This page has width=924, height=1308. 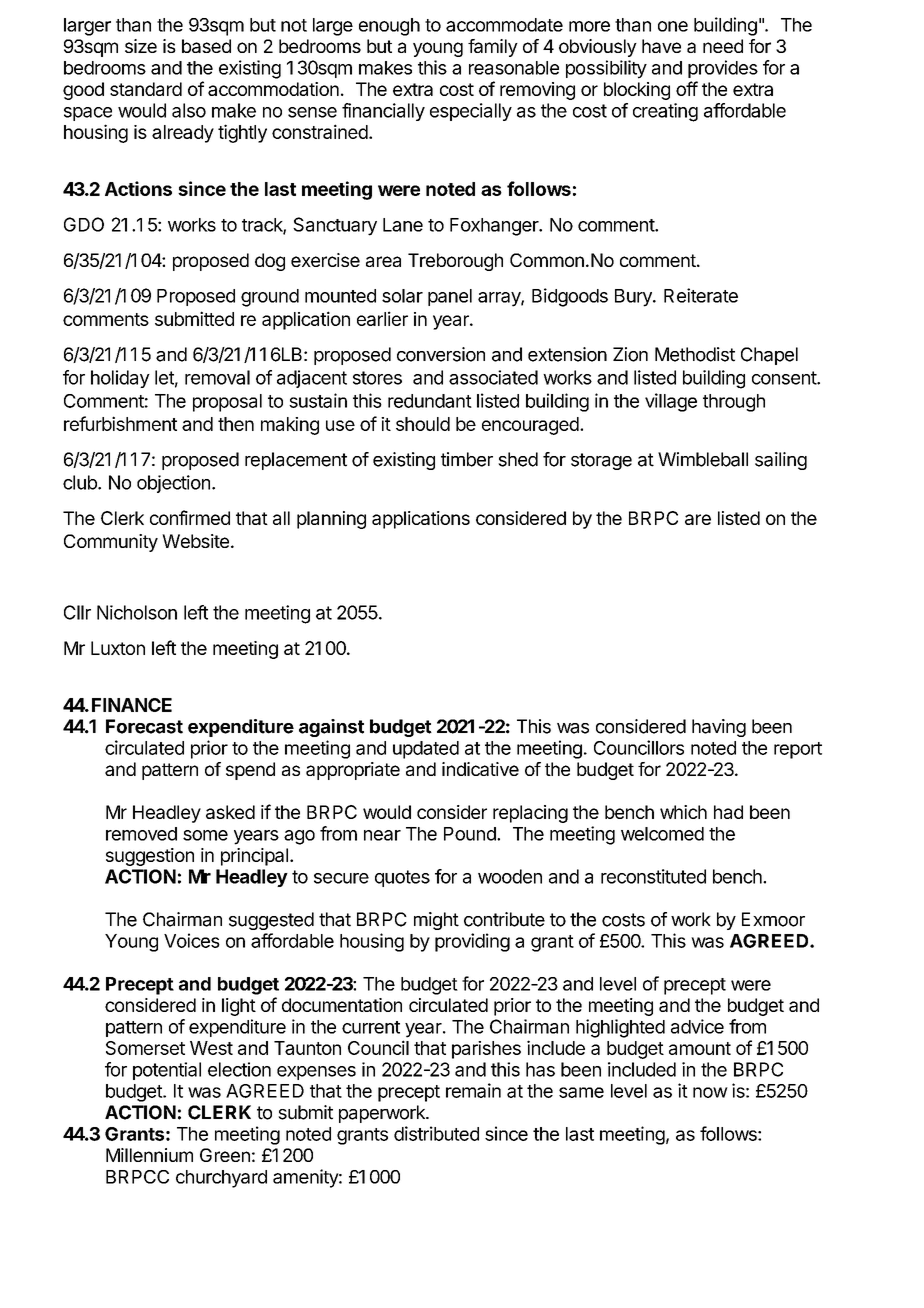 I want to click on Voices, so click(x=192, y=940).
